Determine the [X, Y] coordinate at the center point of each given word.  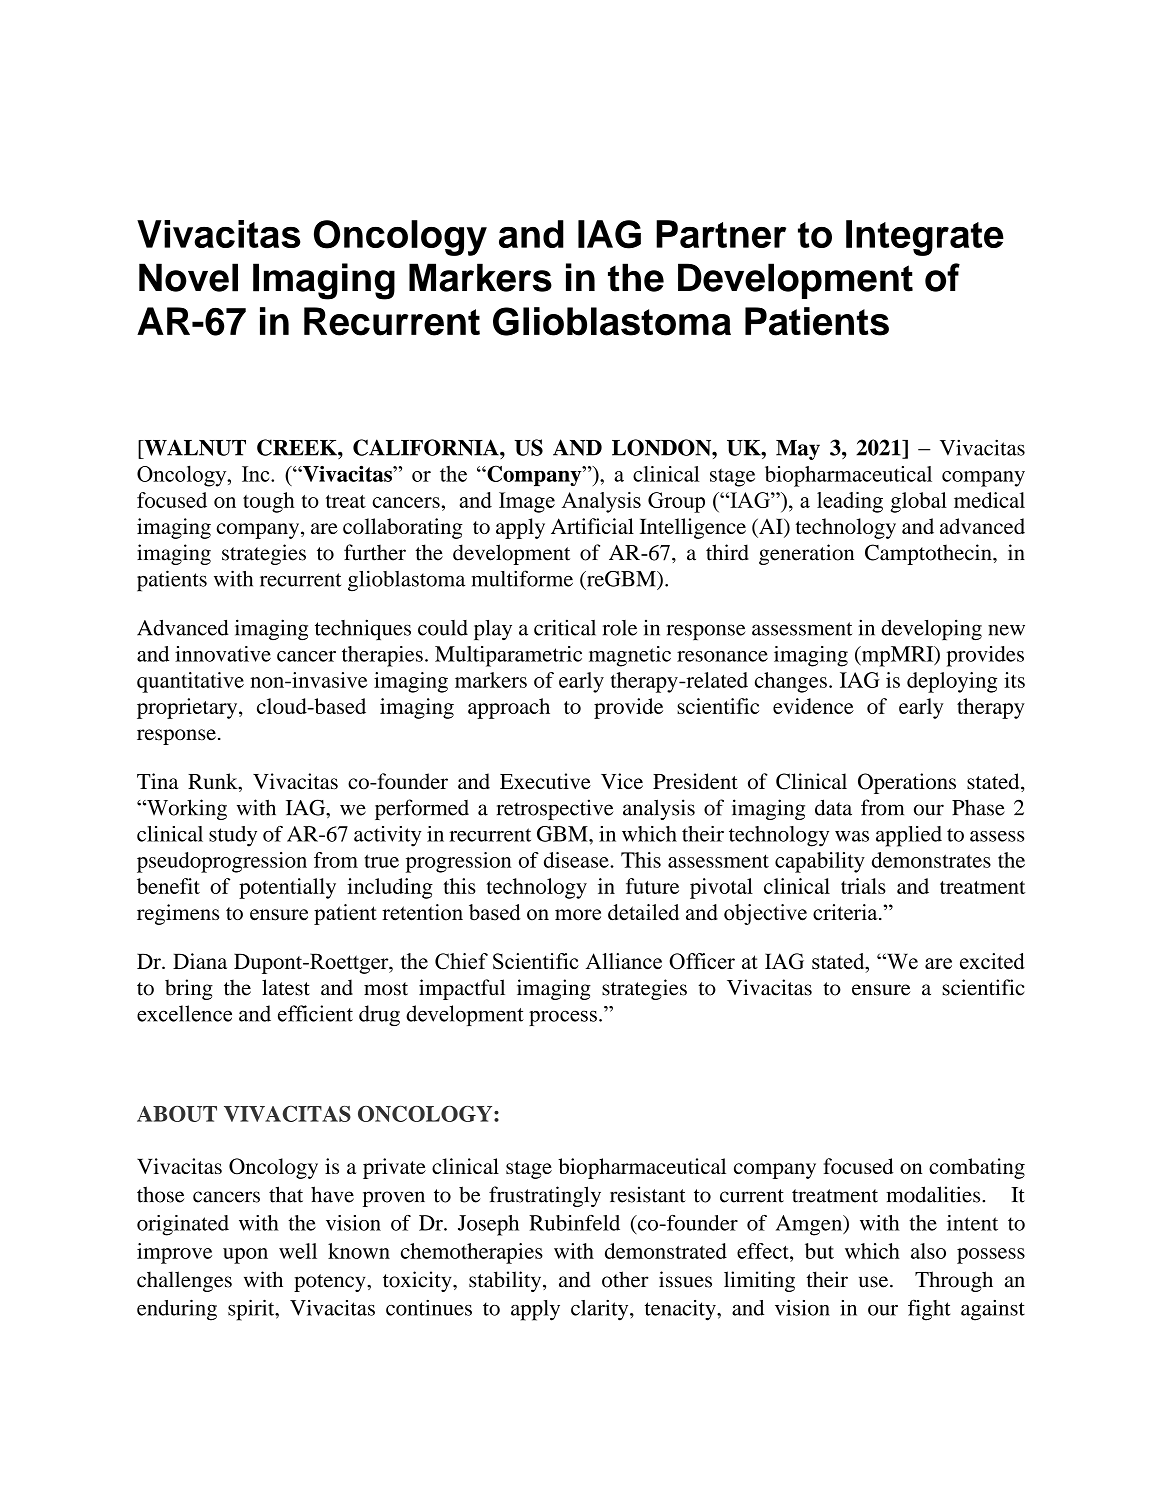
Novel [188, 277]
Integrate [925, 238]
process [563, 1018]
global [919, 502]
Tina [157, 781]
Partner [721, 234]
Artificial [592, 526]
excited [992, 961]
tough [269, 502]
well [298, 1251]
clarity [601, 1310]
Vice [622, 781]
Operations [907, 783]
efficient [315, 1013]
